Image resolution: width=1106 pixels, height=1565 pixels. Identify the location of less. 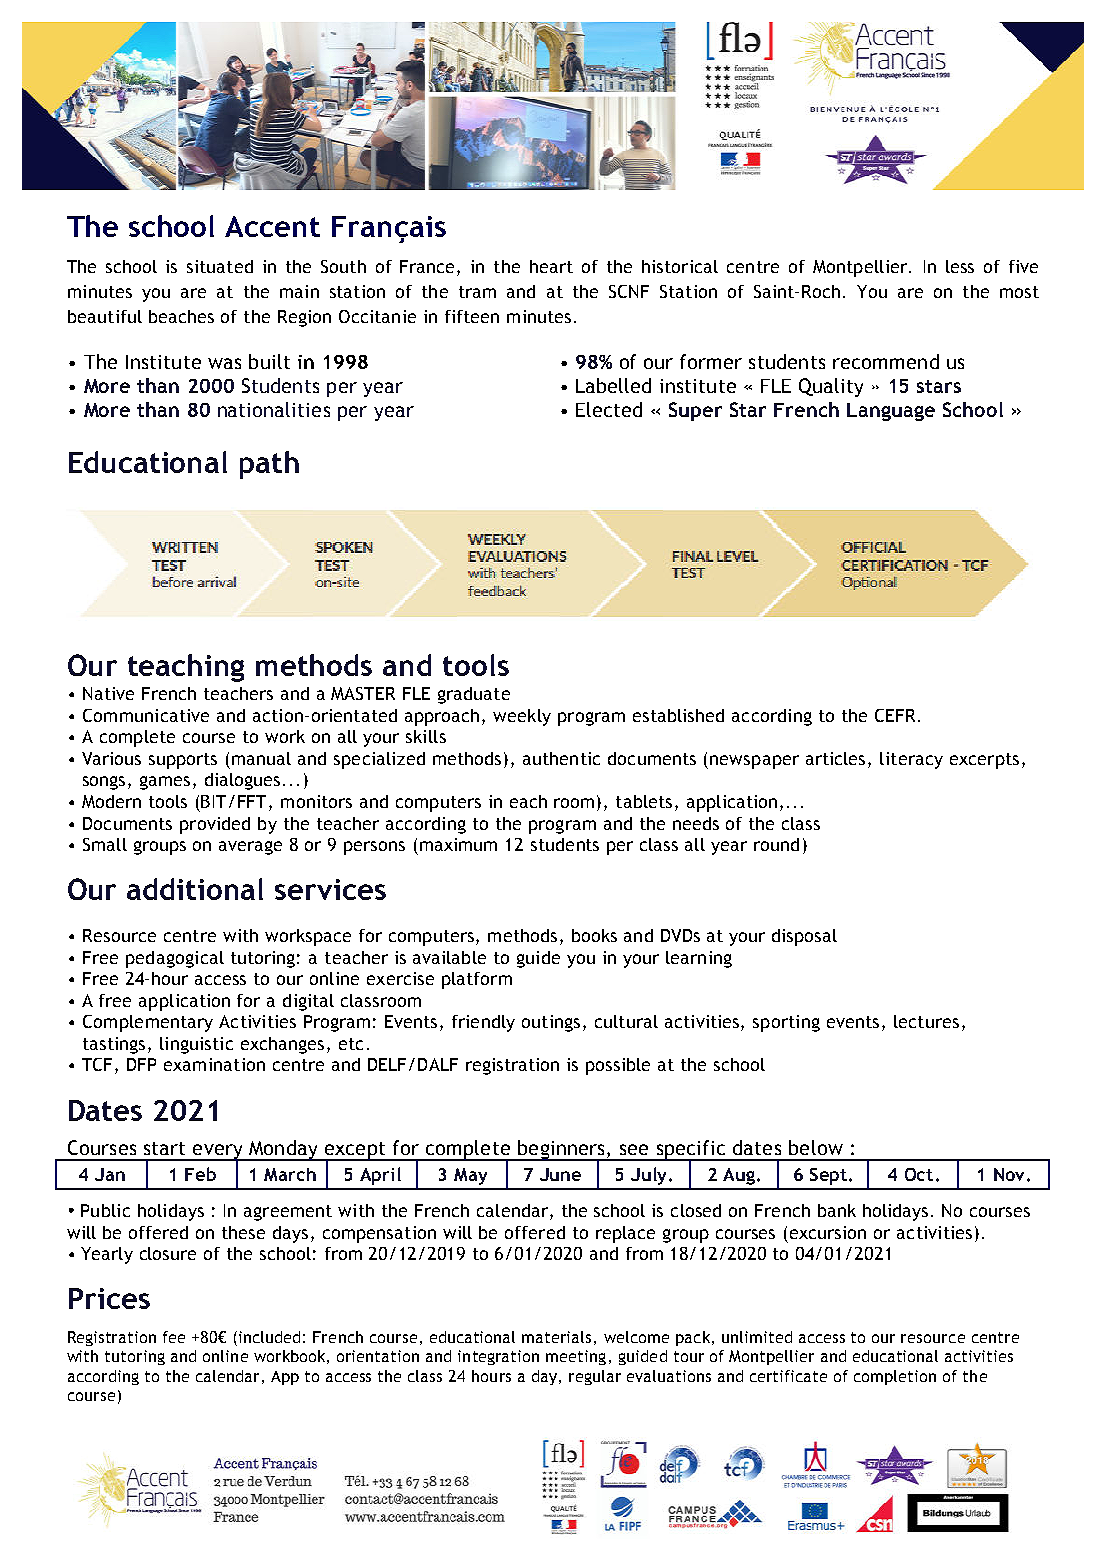
(960, 266).
